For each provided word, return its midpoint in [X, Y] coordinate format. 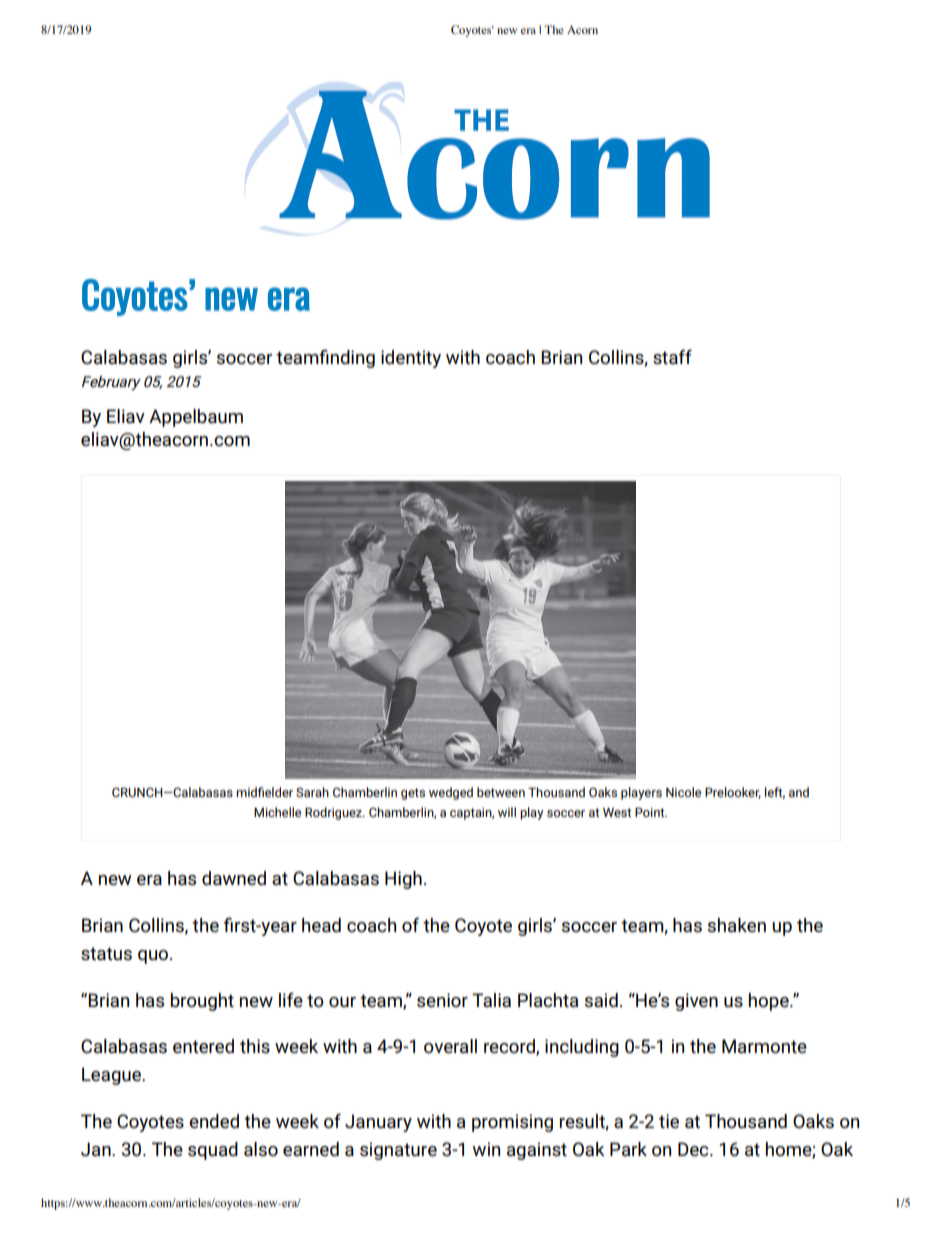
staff [672, 356]
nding [353, 359]
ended [214, 1121]
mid [247, 792]
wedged [451, 793]
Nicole [683, 792]
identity [411, 359]
